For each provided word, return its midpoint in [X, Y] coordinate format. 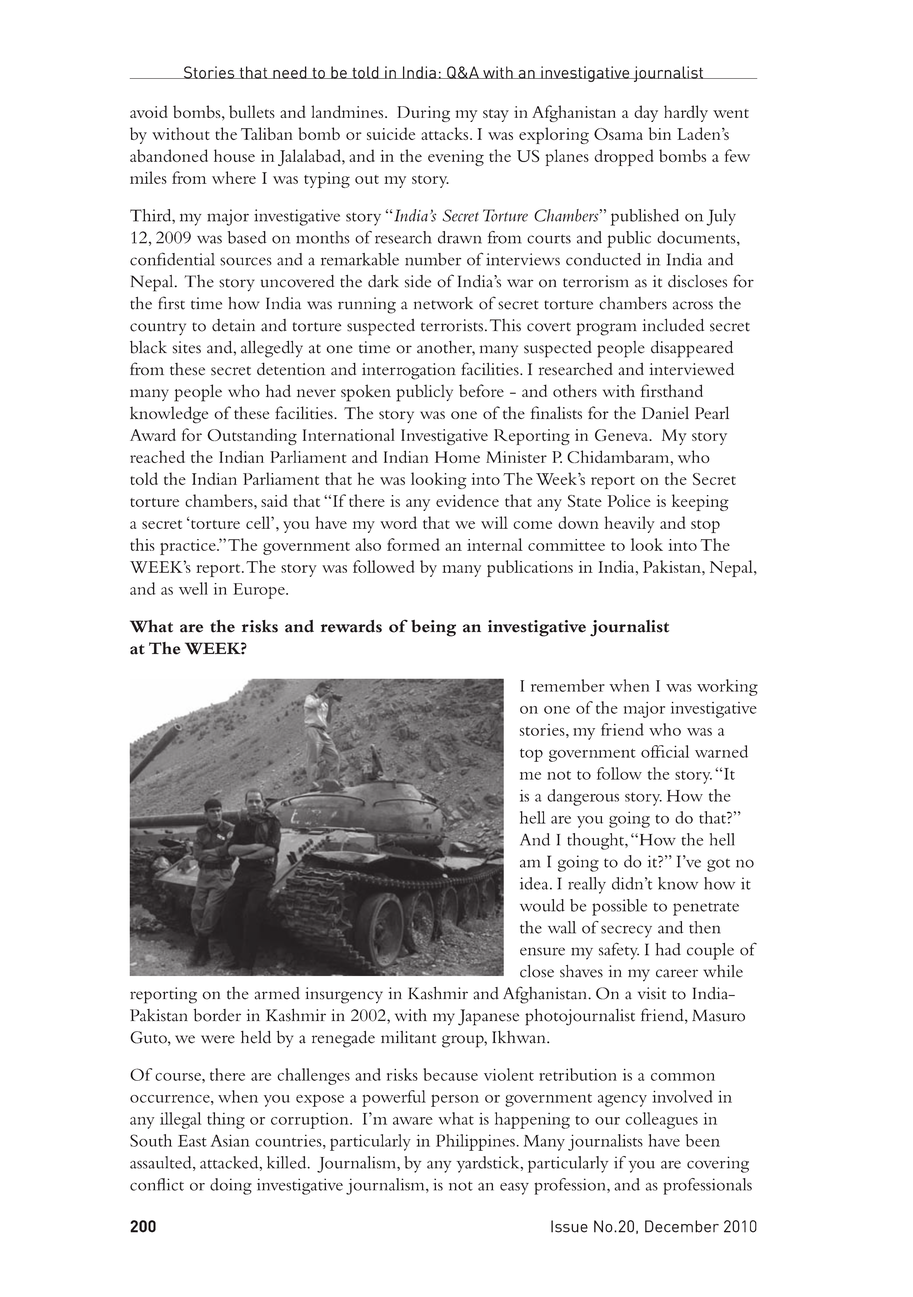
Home [457, 457]
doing [231, 1186]
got [718, 865]
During [423, 114]
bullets [252, 111]
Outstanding [252, 436]
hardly [686, 113]
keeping [700, 502]
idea [535, 883]
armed [277, 993]
